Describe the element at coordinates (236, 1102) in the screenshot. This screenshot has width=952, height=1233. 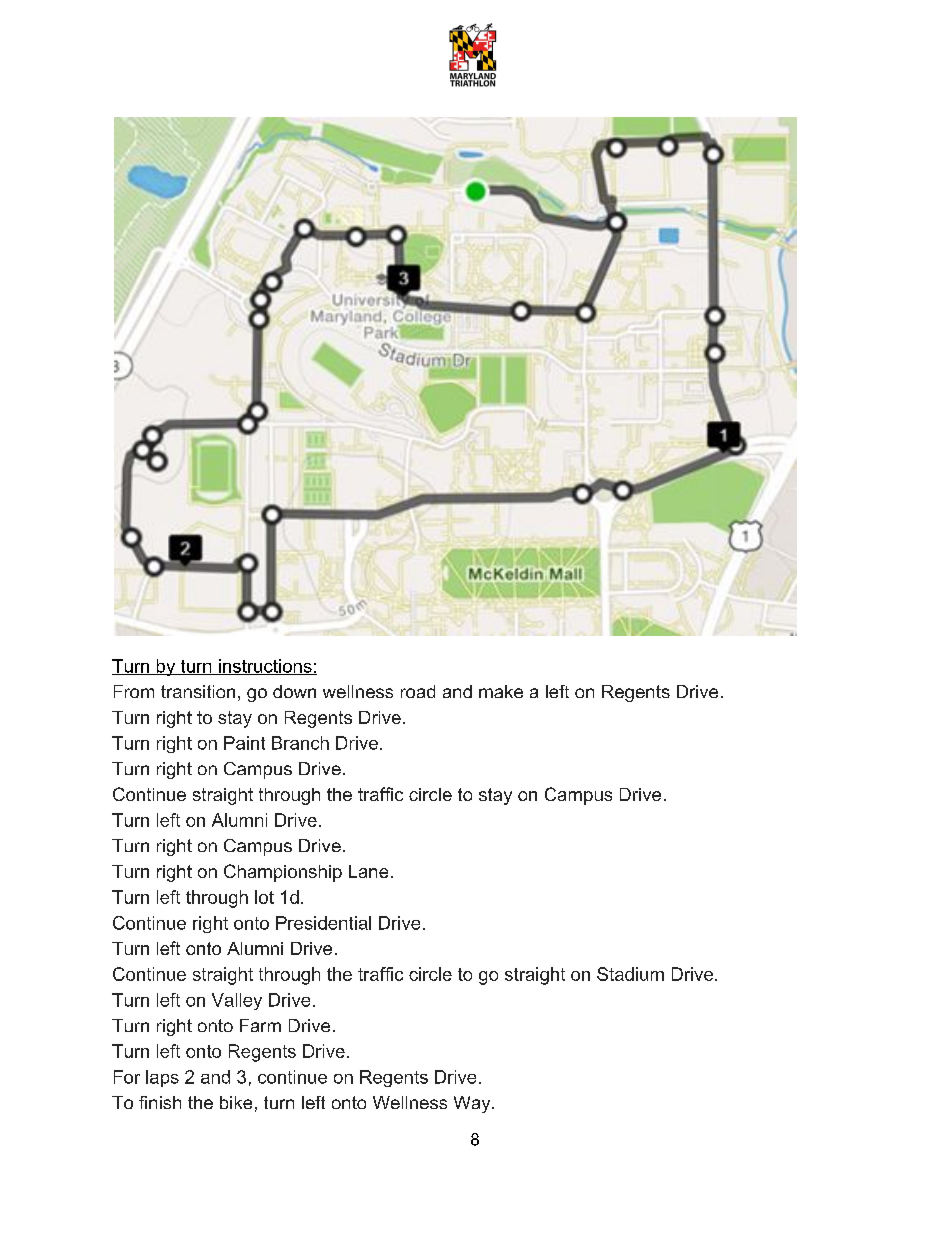
I see `bike` at that location.
